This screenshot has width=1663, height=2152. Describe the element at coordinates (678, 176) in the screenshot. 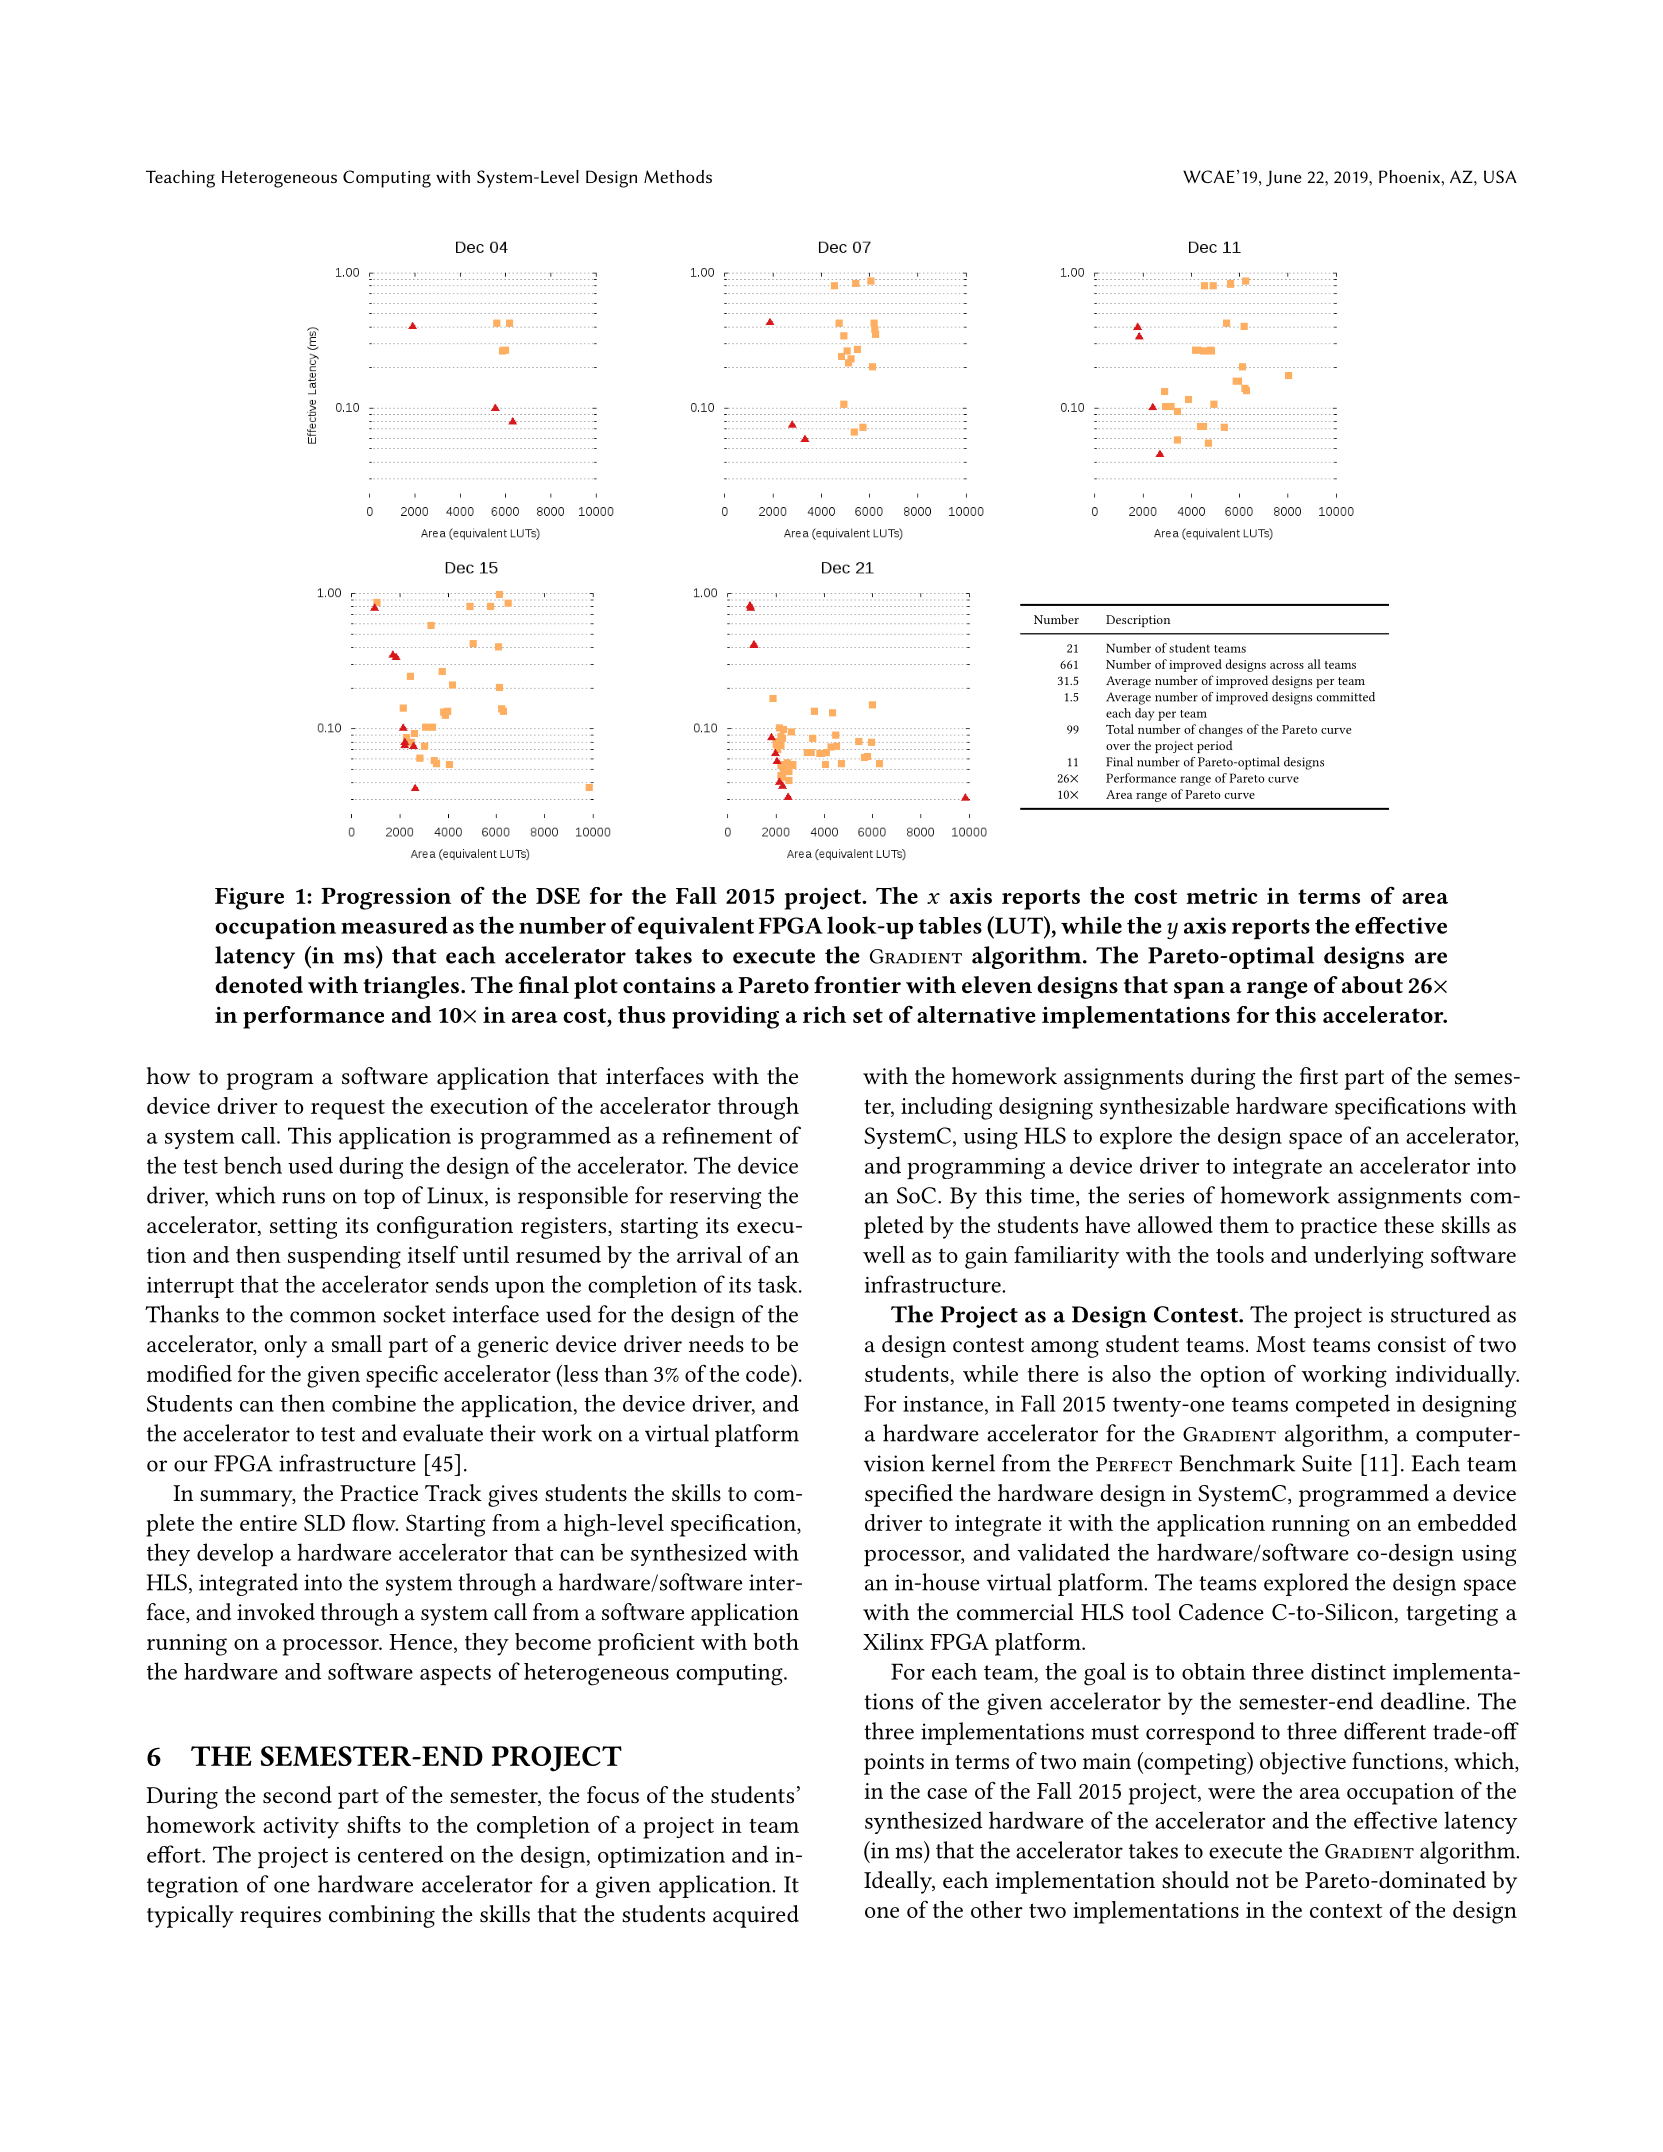

I see `Methods` at that location.
